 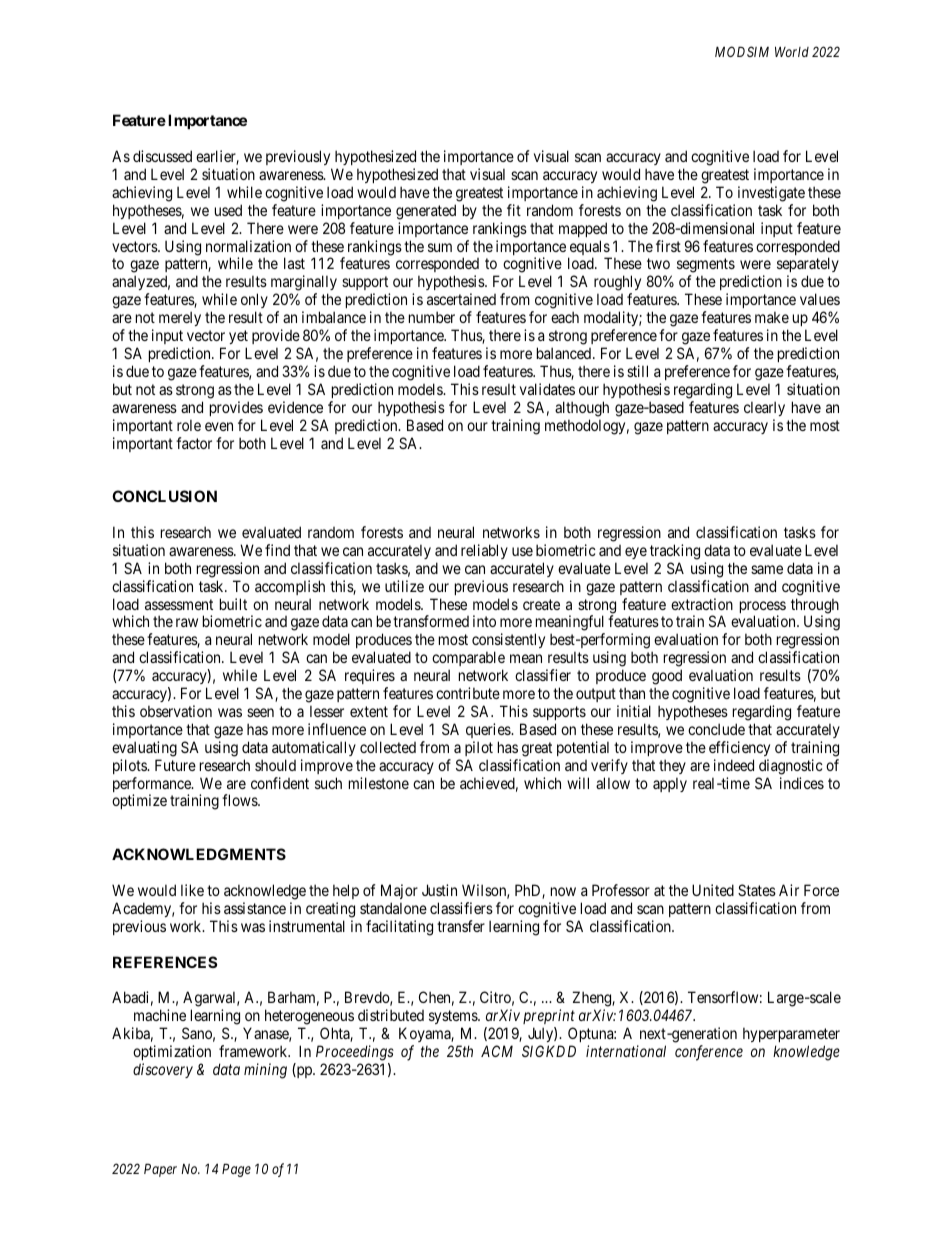 What do you see at coordinates (514, 210) in the image?
I see `fit` at bounding box center [514, 210].
